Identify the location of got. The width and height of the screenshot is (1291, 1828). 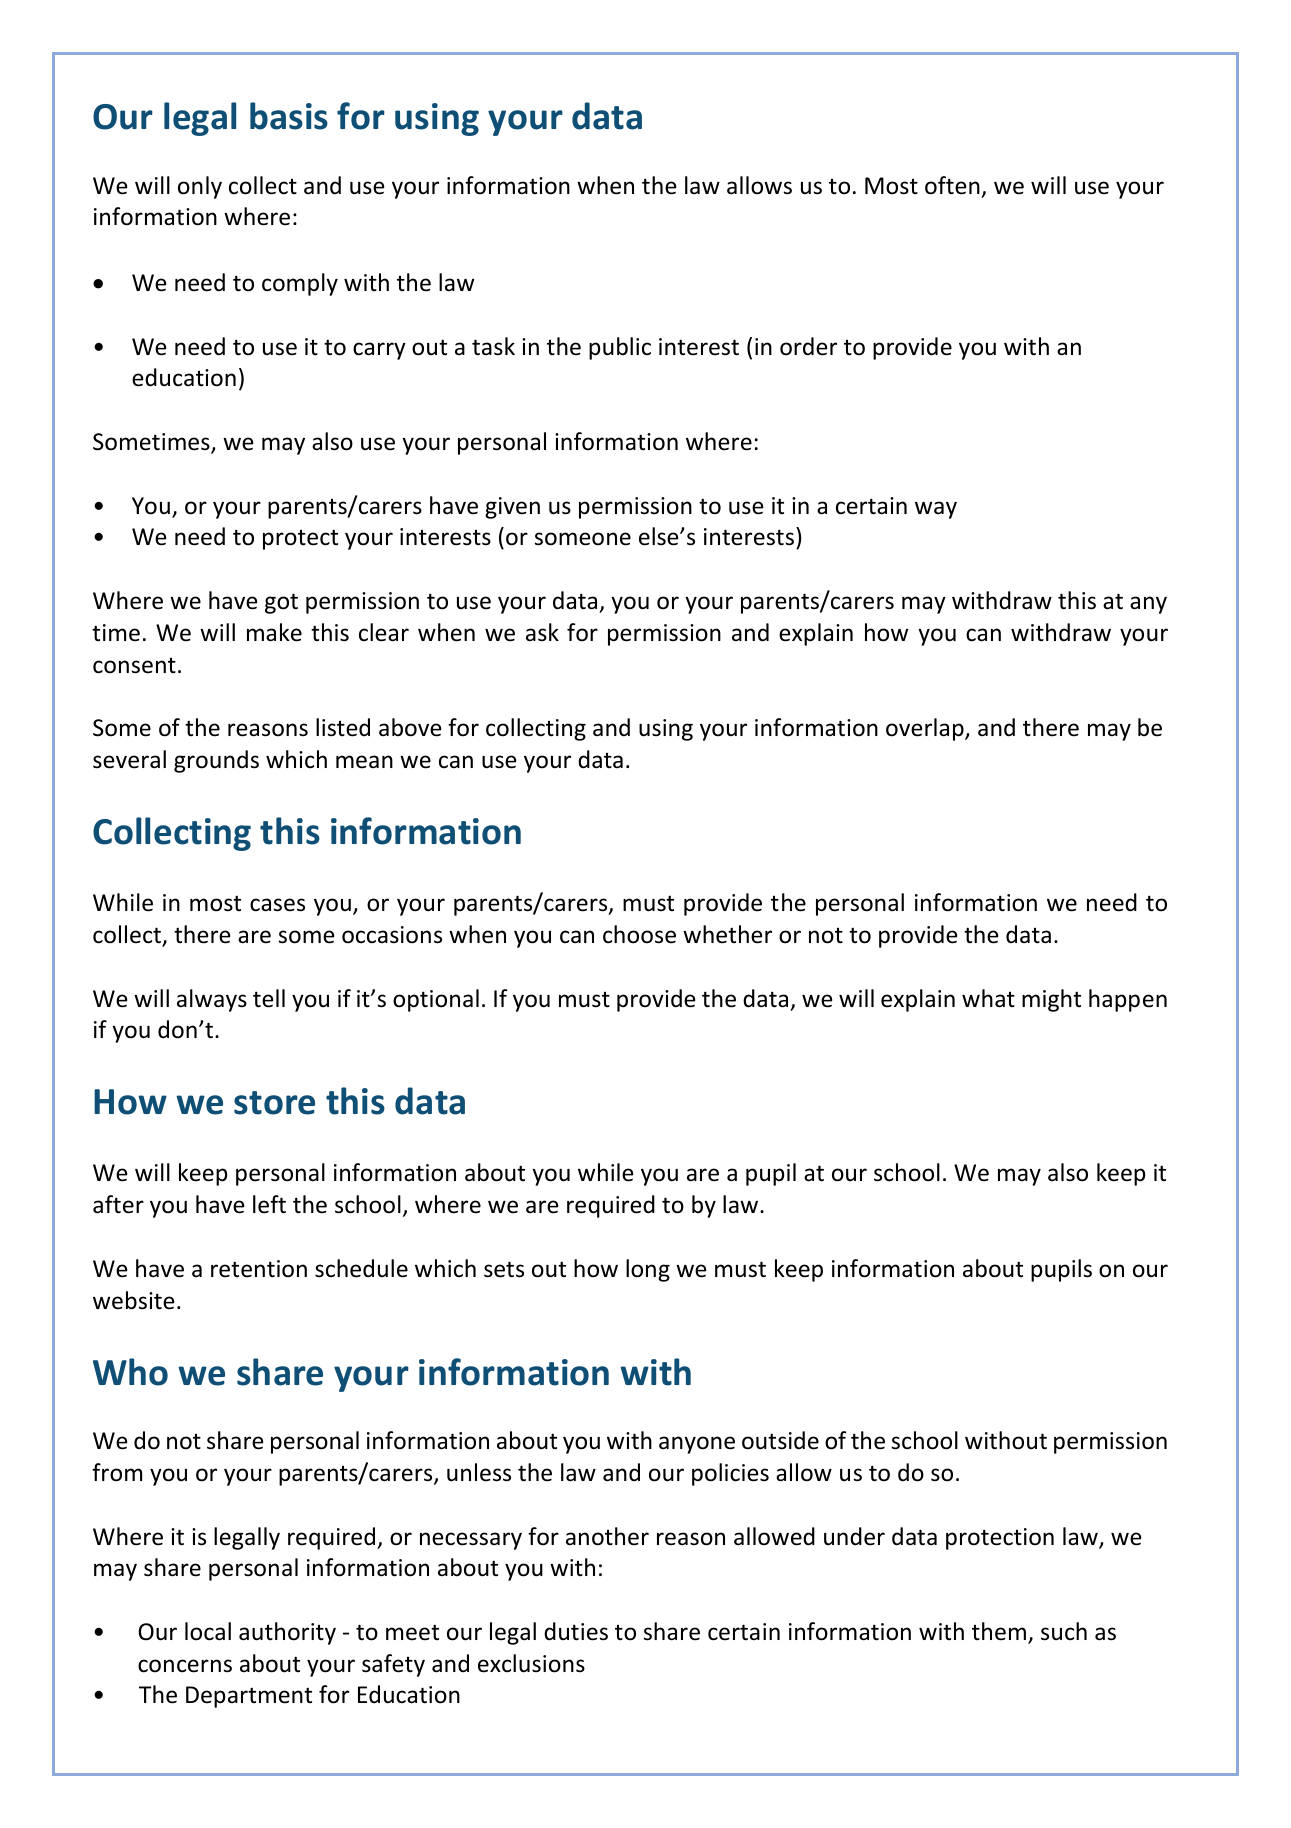
(281, 603).
